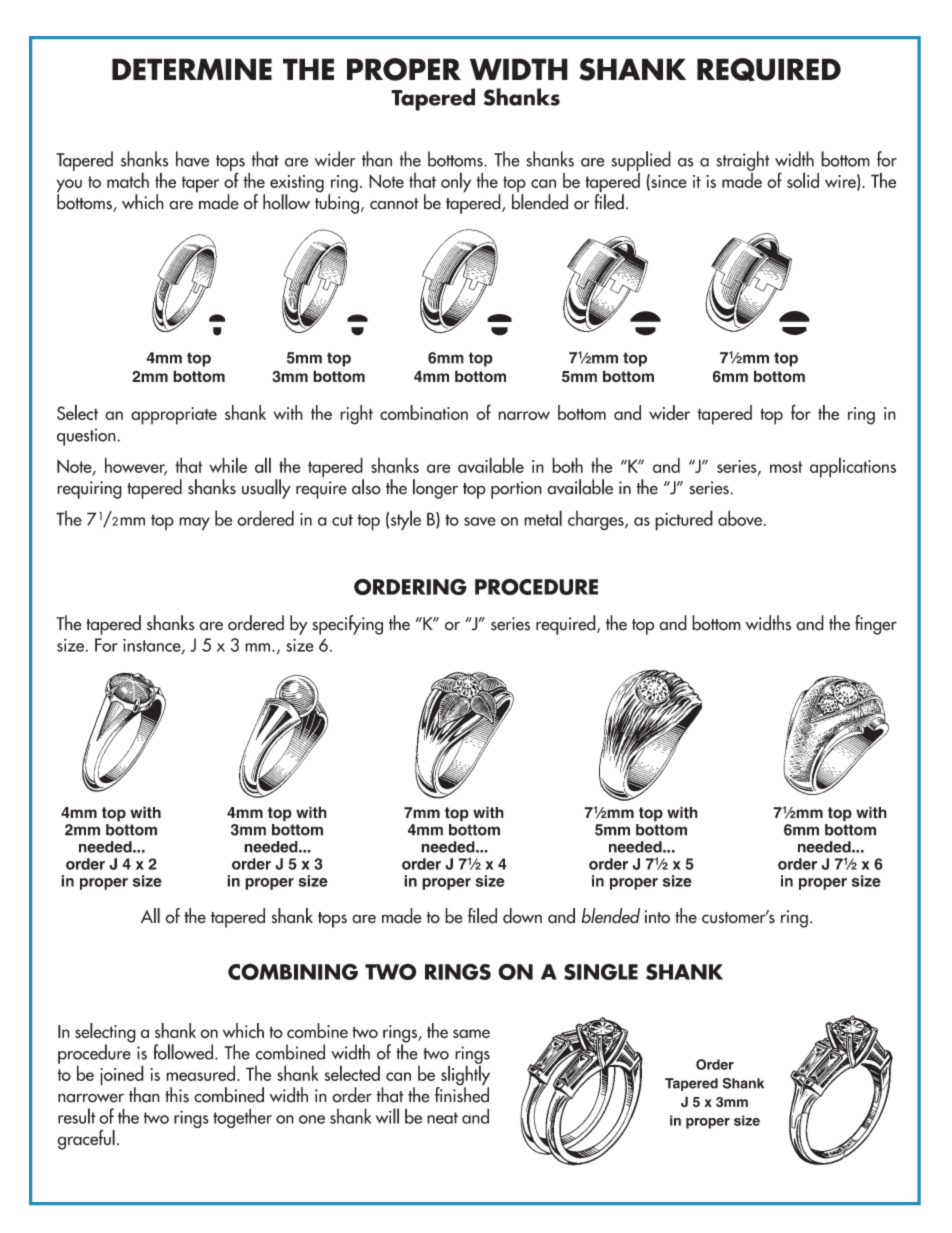 Image resolution: width=952 pixels, height=1233 pixels. I want to click on straight, so click(743, 161).
